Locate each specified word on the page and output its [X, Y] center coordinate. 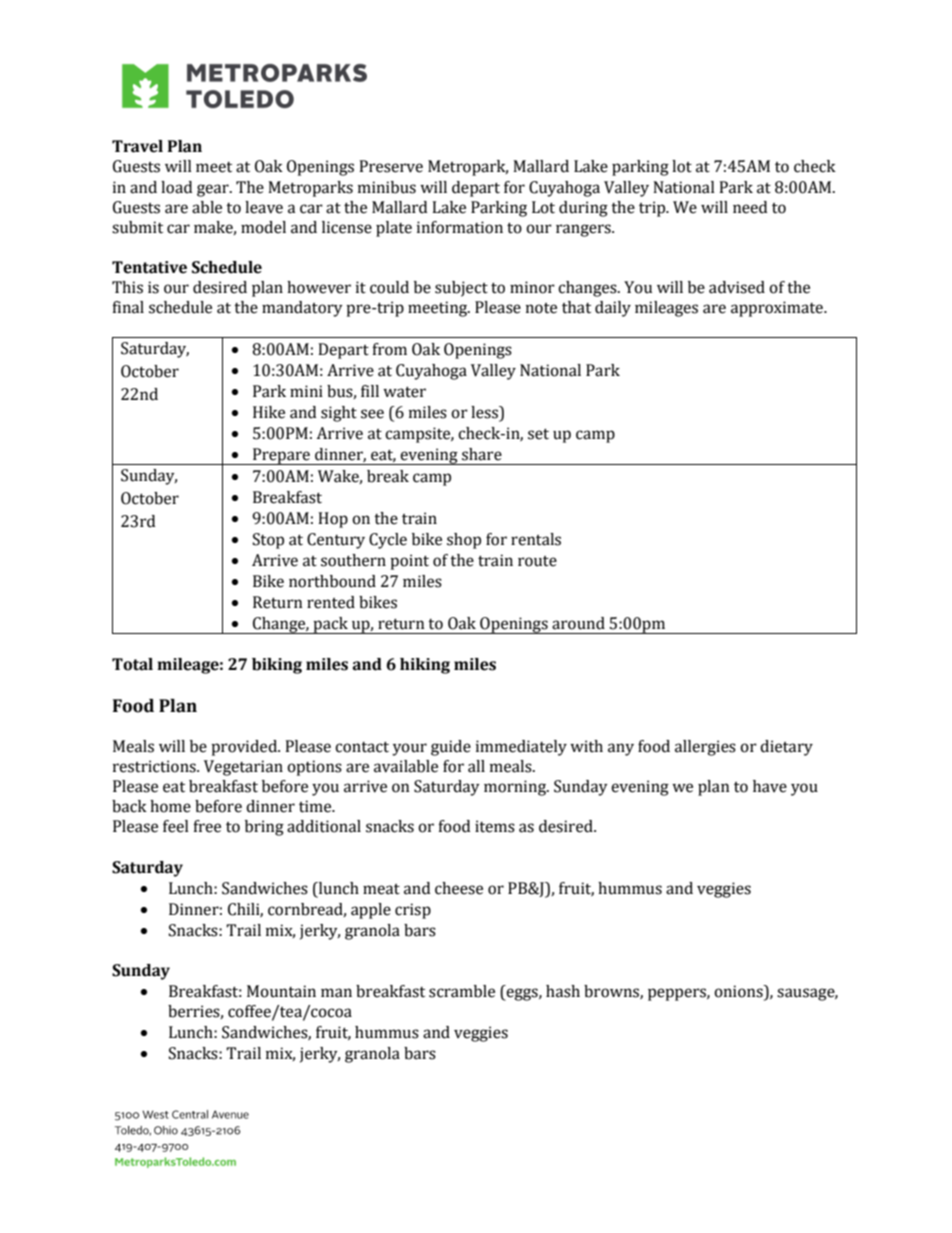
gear [214, 190]
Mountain [281, 991]
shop [464, 541]
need [750, 207]
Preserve [391, 166]
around [578, 623]
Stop [268, 541]
